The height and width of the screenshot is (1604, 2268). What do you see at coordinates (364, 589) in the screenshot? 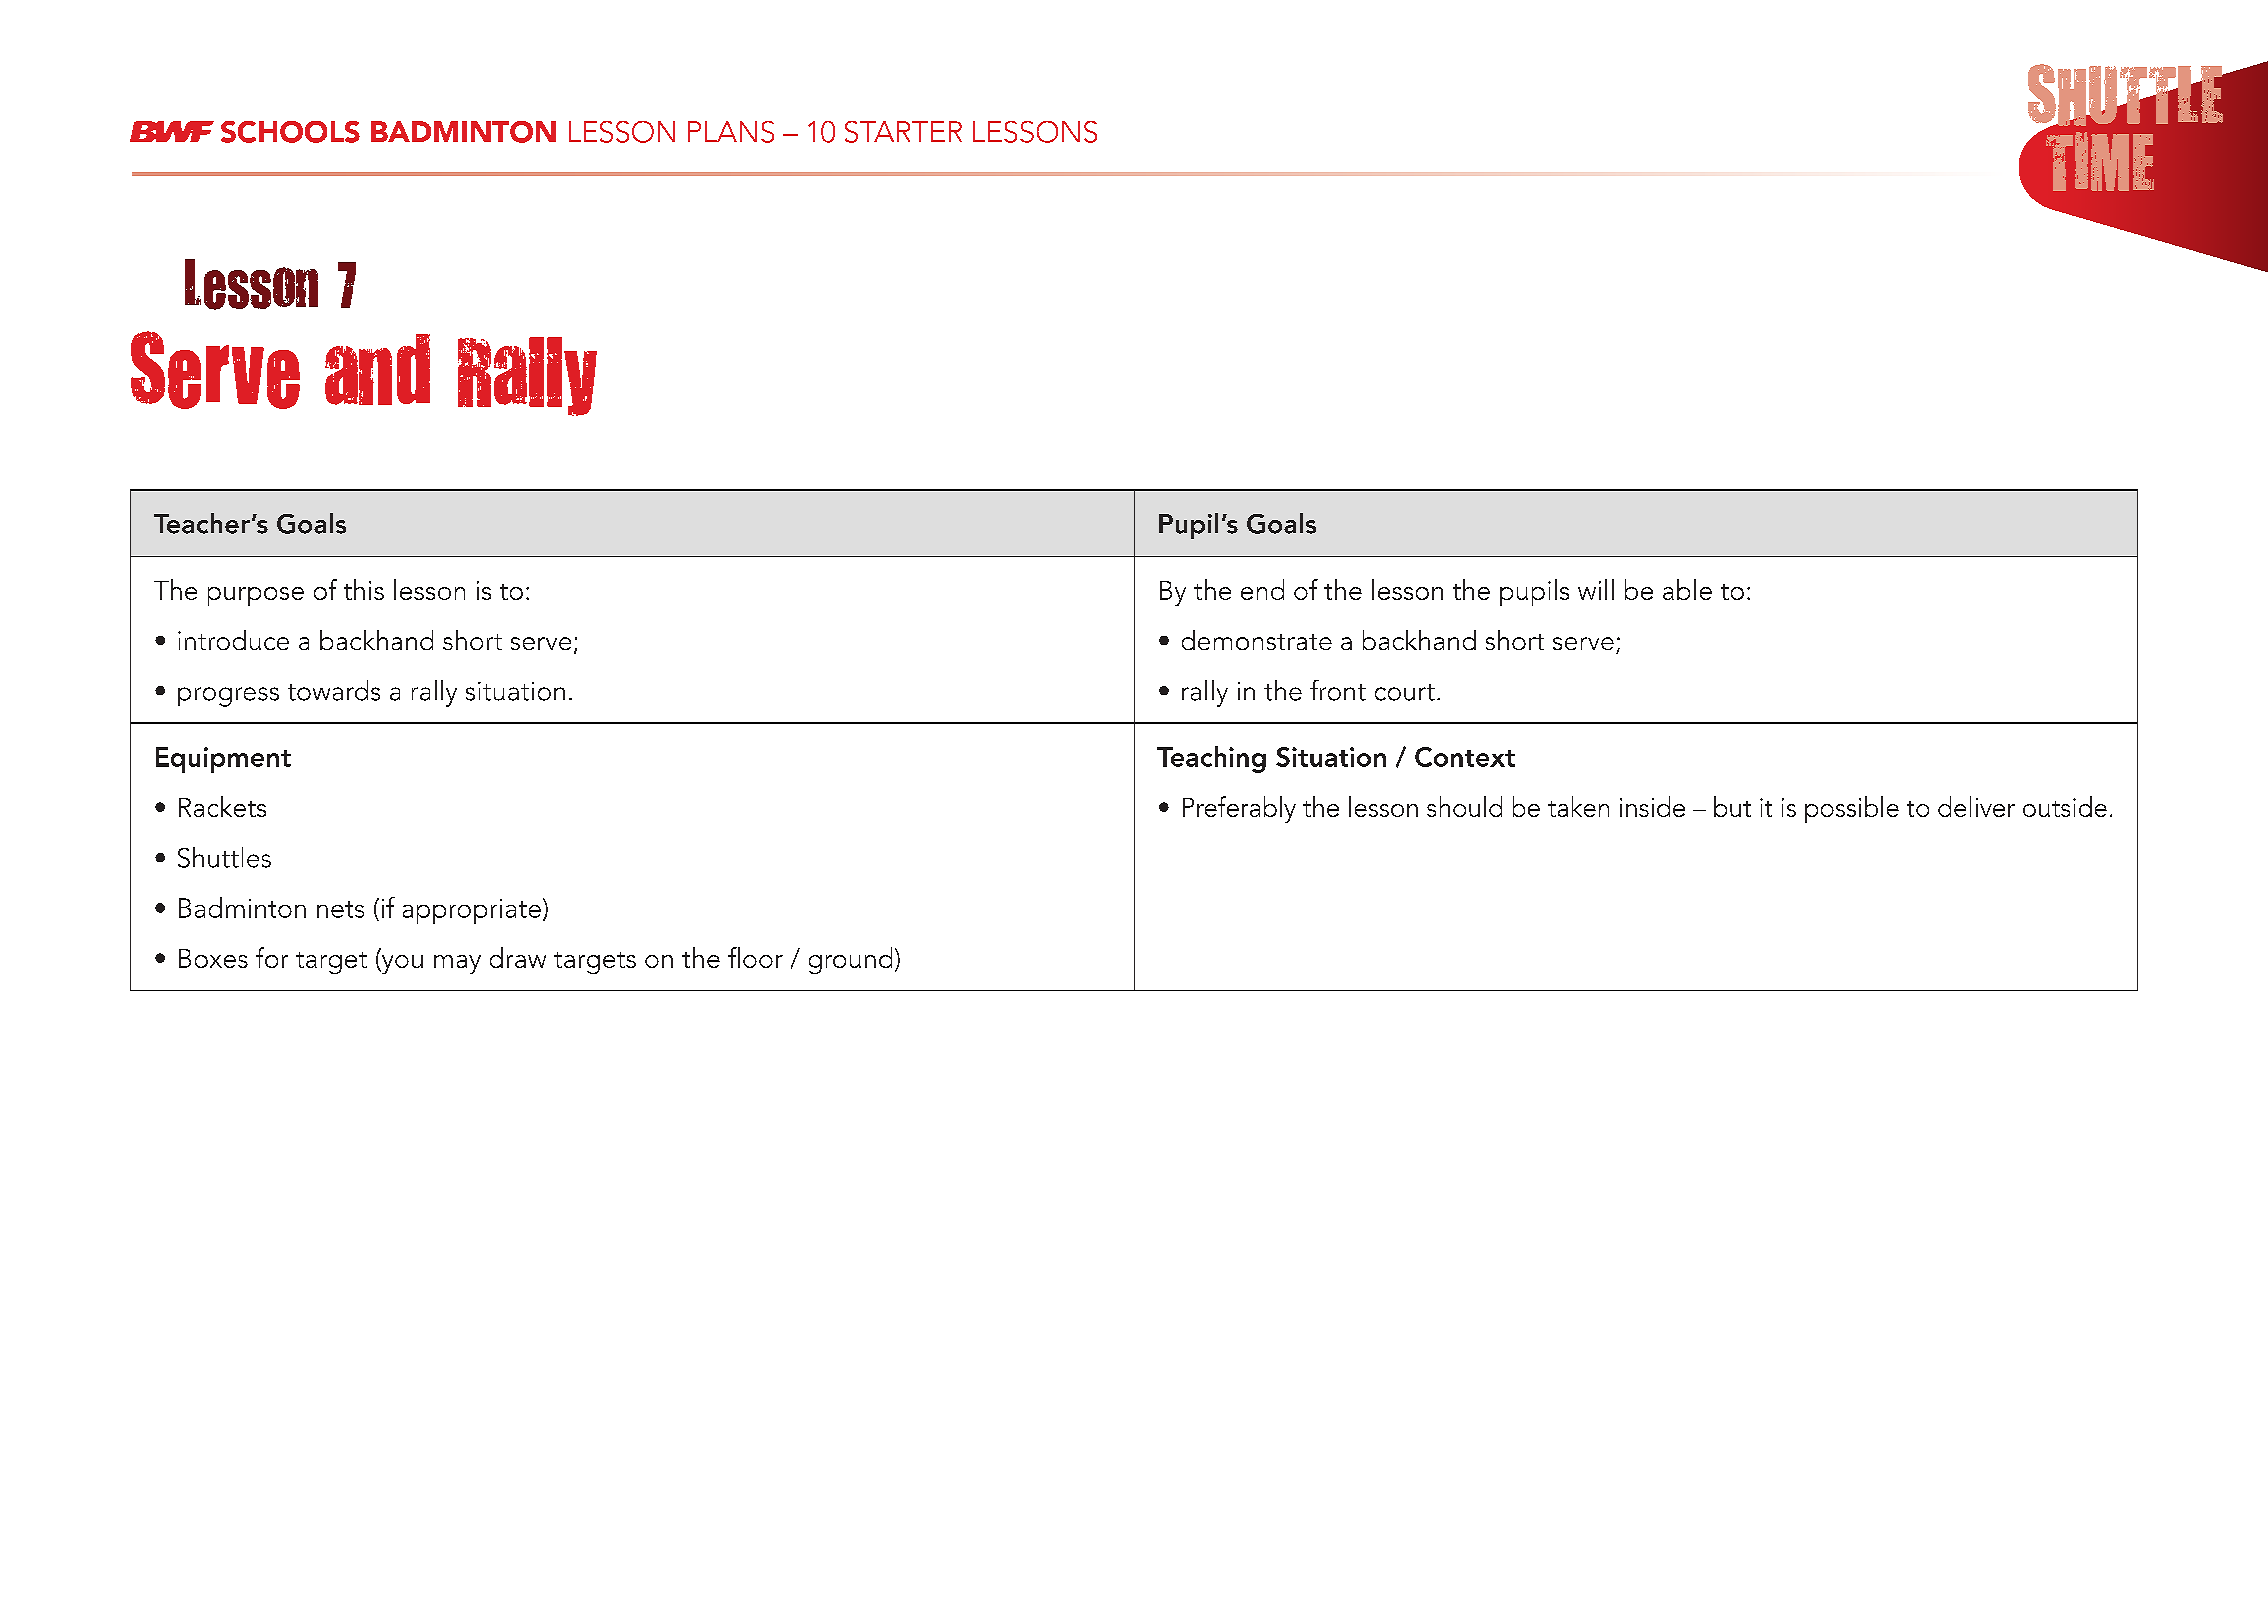
I see `this` at bounding box center [364, 589].
